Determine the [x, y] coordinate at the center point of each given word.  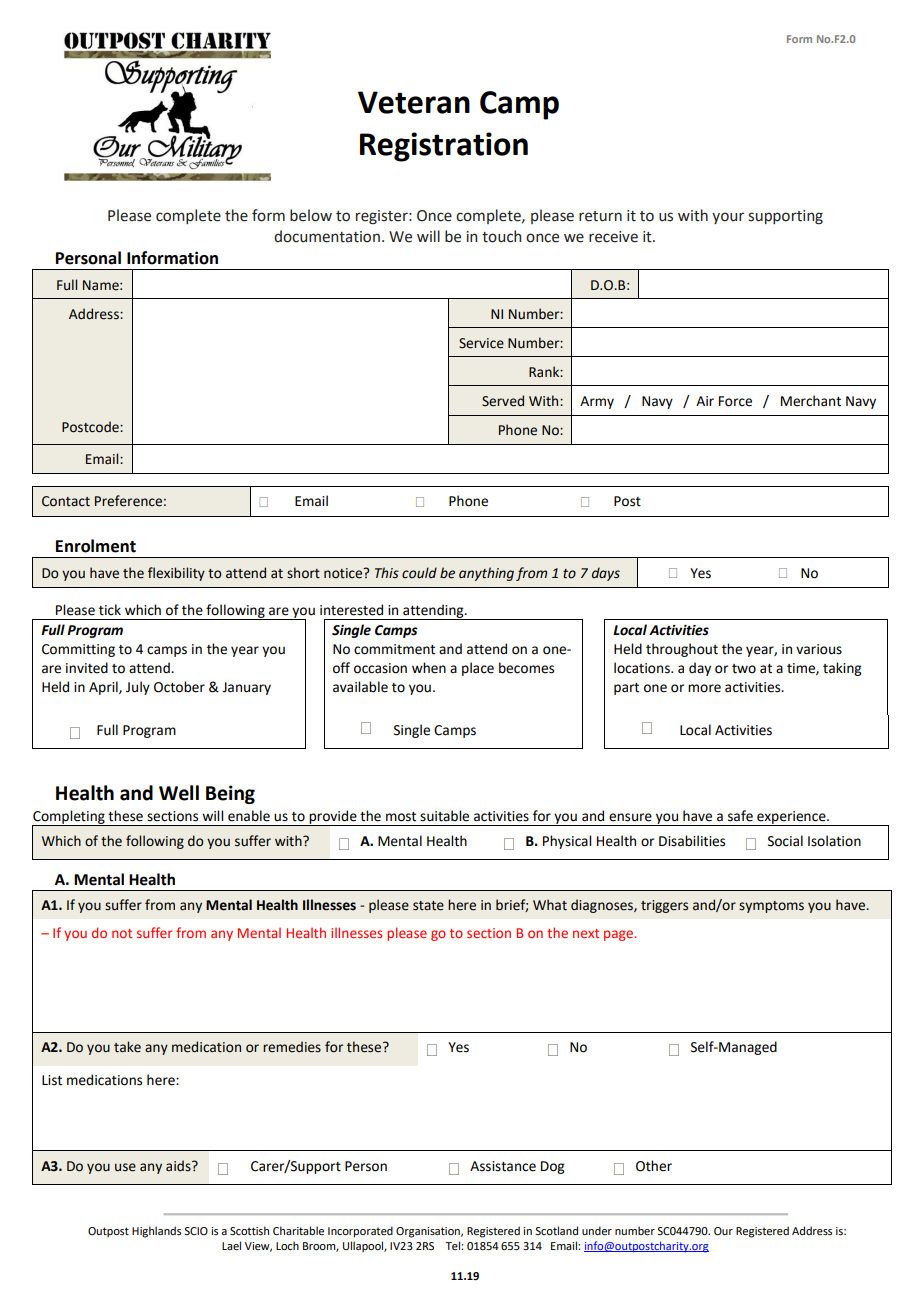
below [311, 215]
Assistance [503, 1166]
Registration [444, 147]
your [728, 218]
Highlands [156, 1232]
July [138, 688]
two [744, 669]
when [429, 668]
